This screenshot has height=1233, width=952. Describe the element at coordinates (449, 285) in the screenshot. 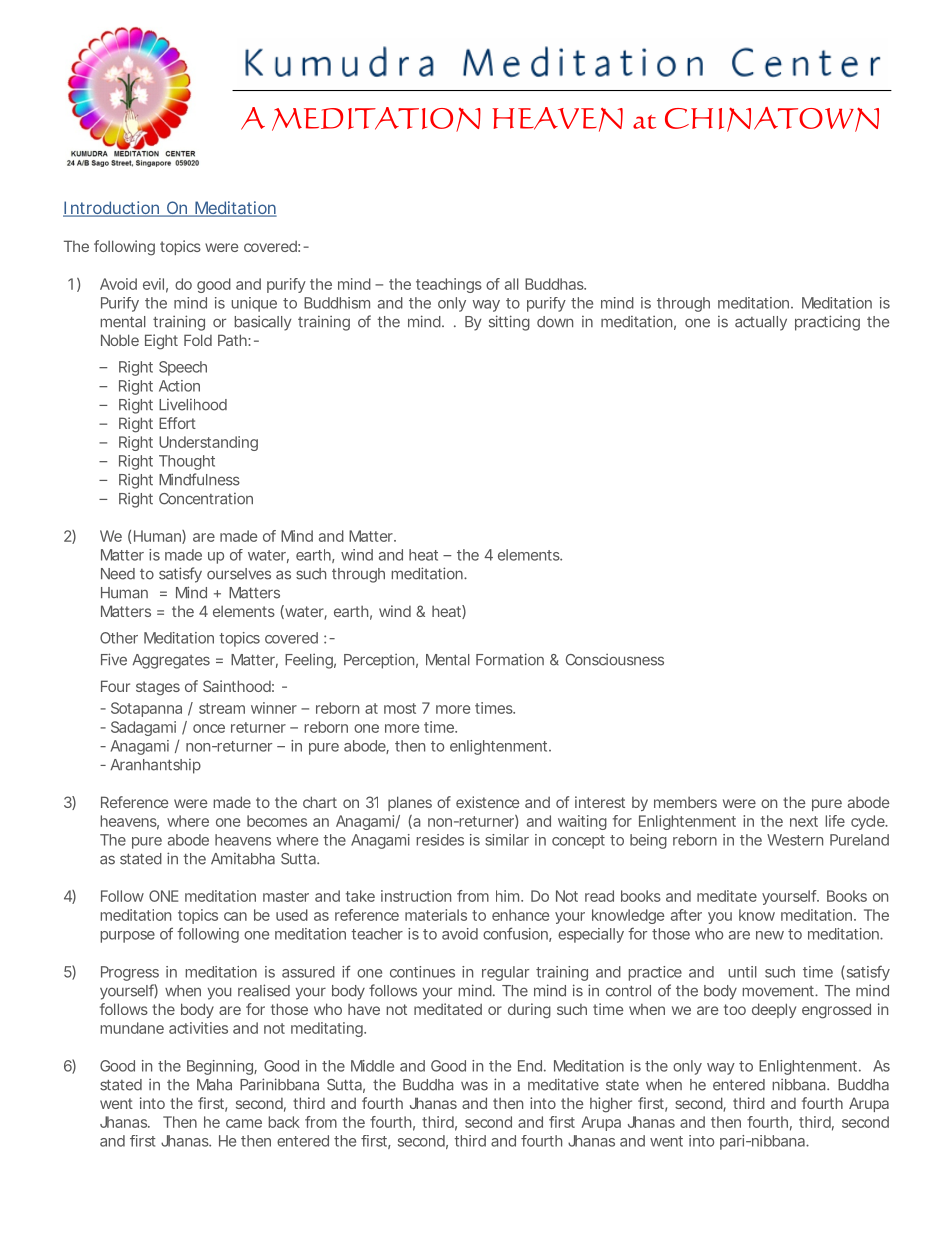

I see `teachings` at that location.
